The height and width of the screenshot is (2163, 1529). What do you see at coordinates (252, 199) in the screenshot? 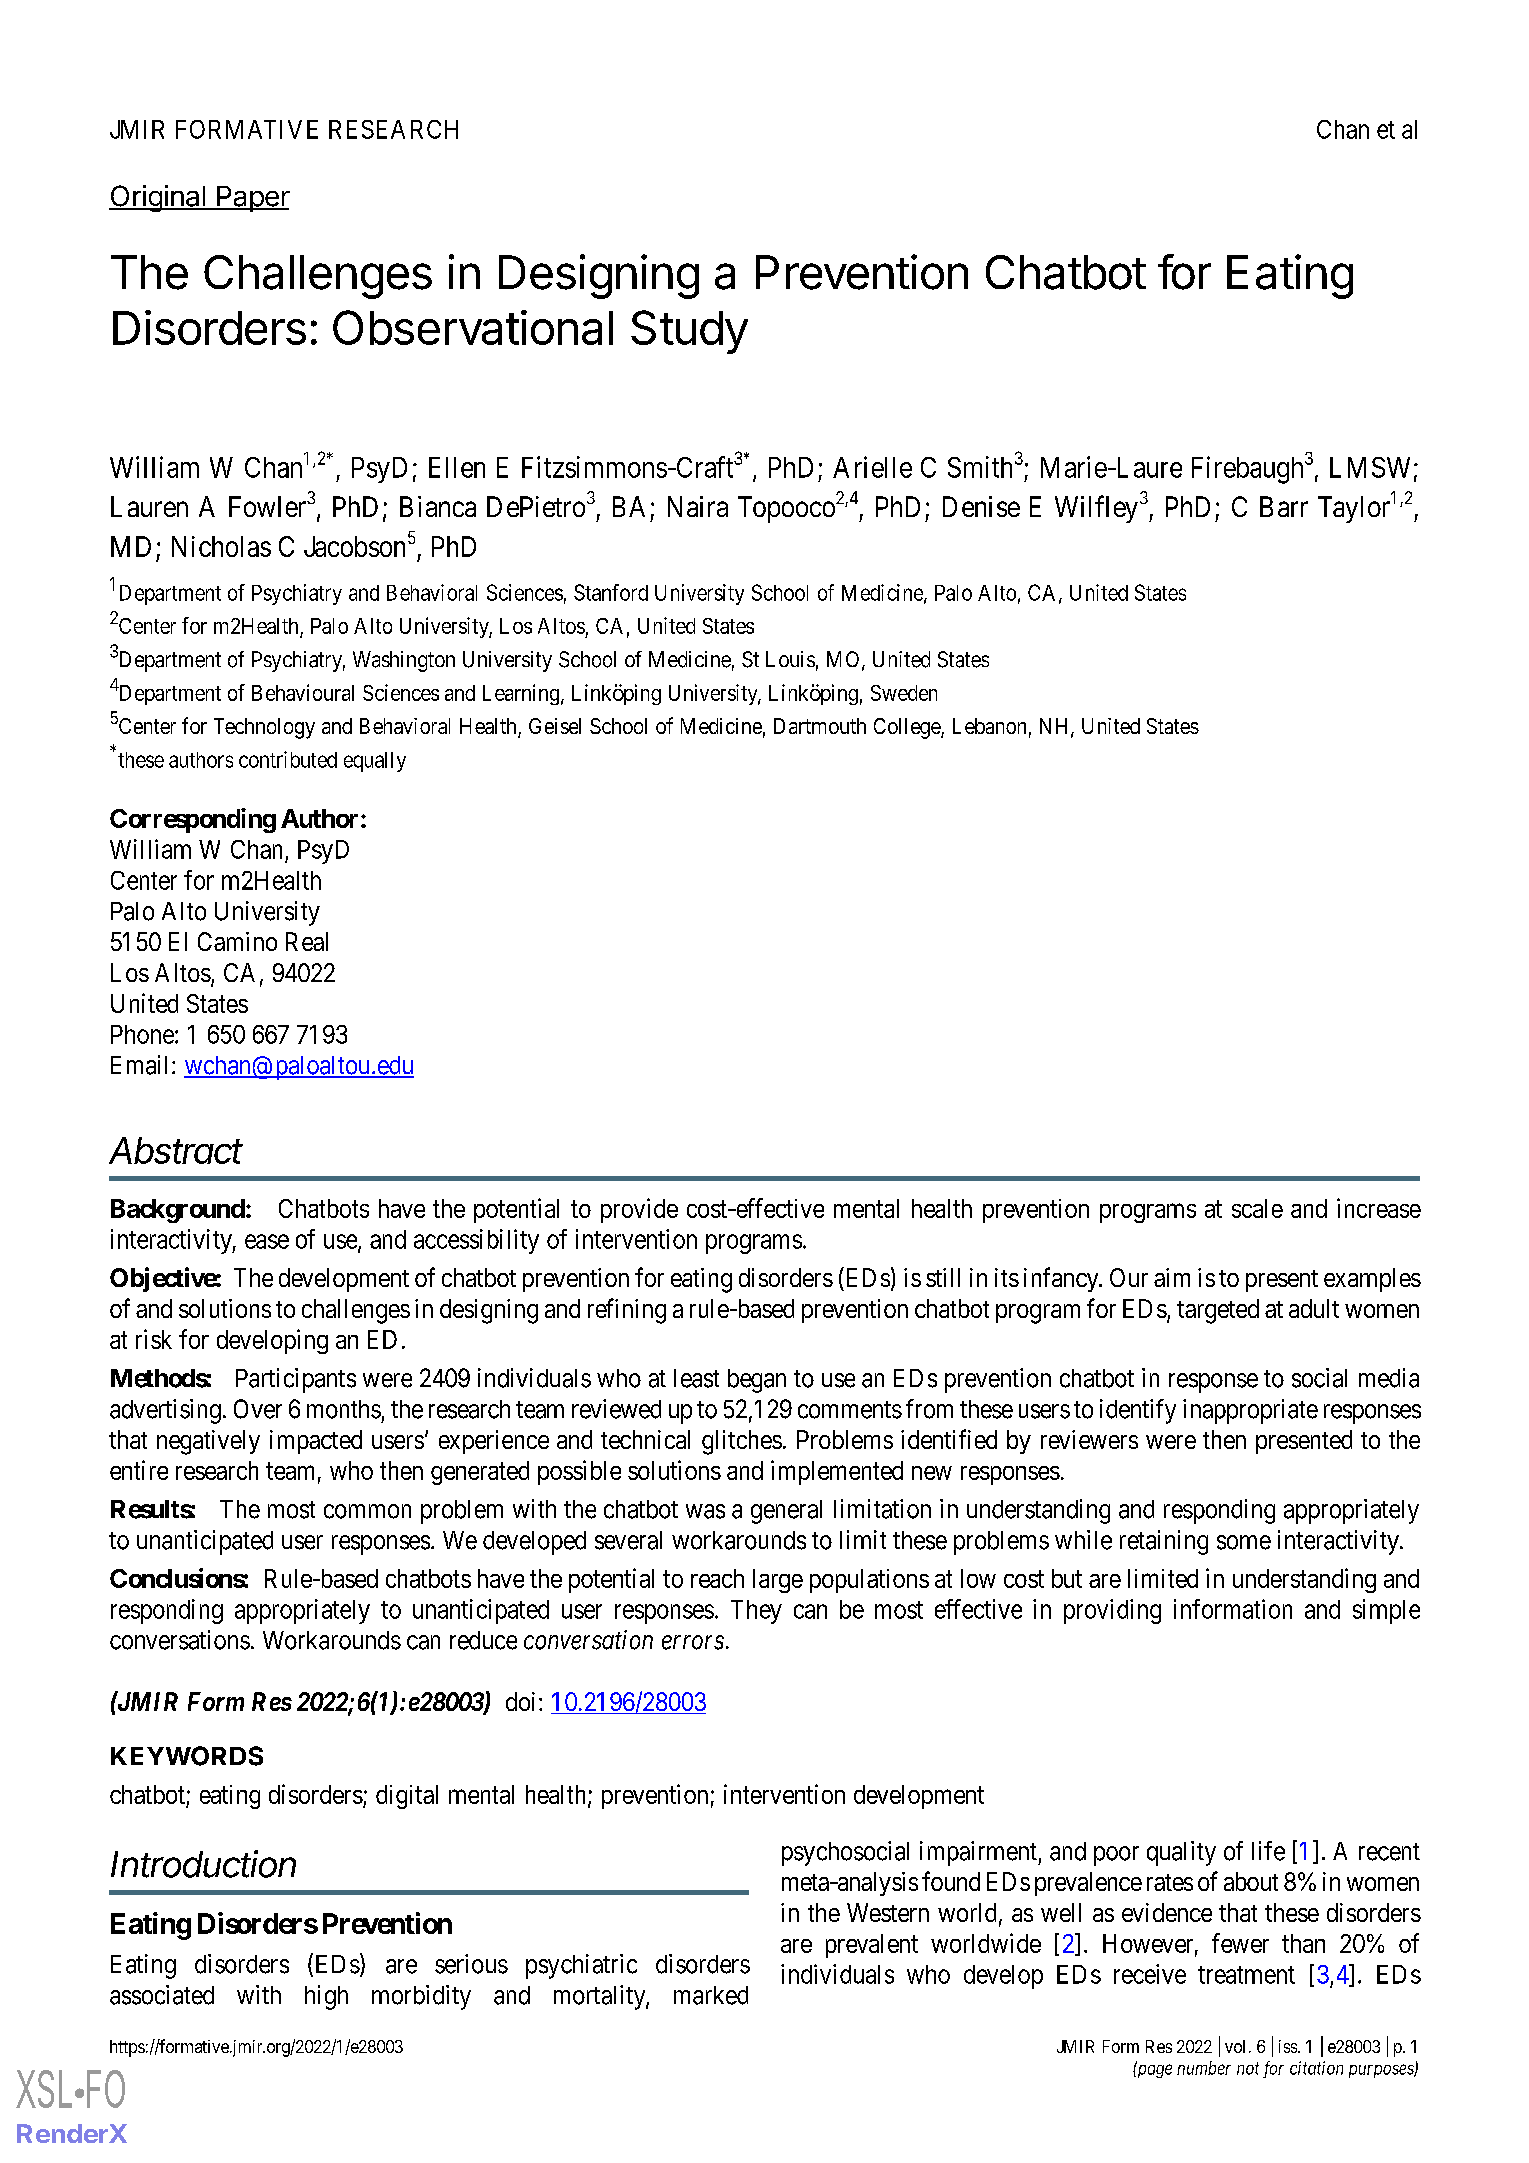
I see `Paper` at bounding box center [252, 199].
